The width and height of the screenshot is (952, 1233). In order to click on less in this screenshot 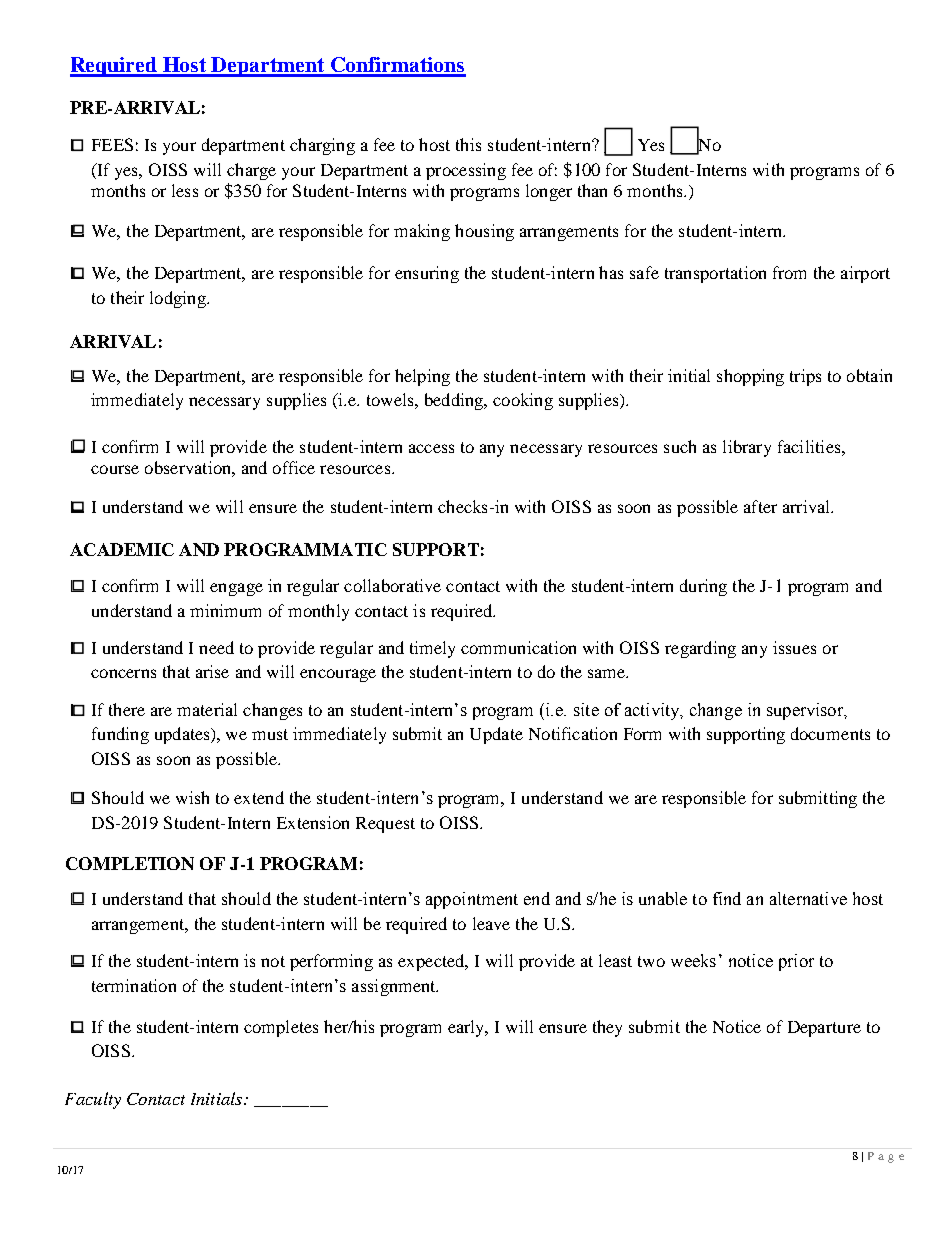, I will do `click(185, 190)`.
